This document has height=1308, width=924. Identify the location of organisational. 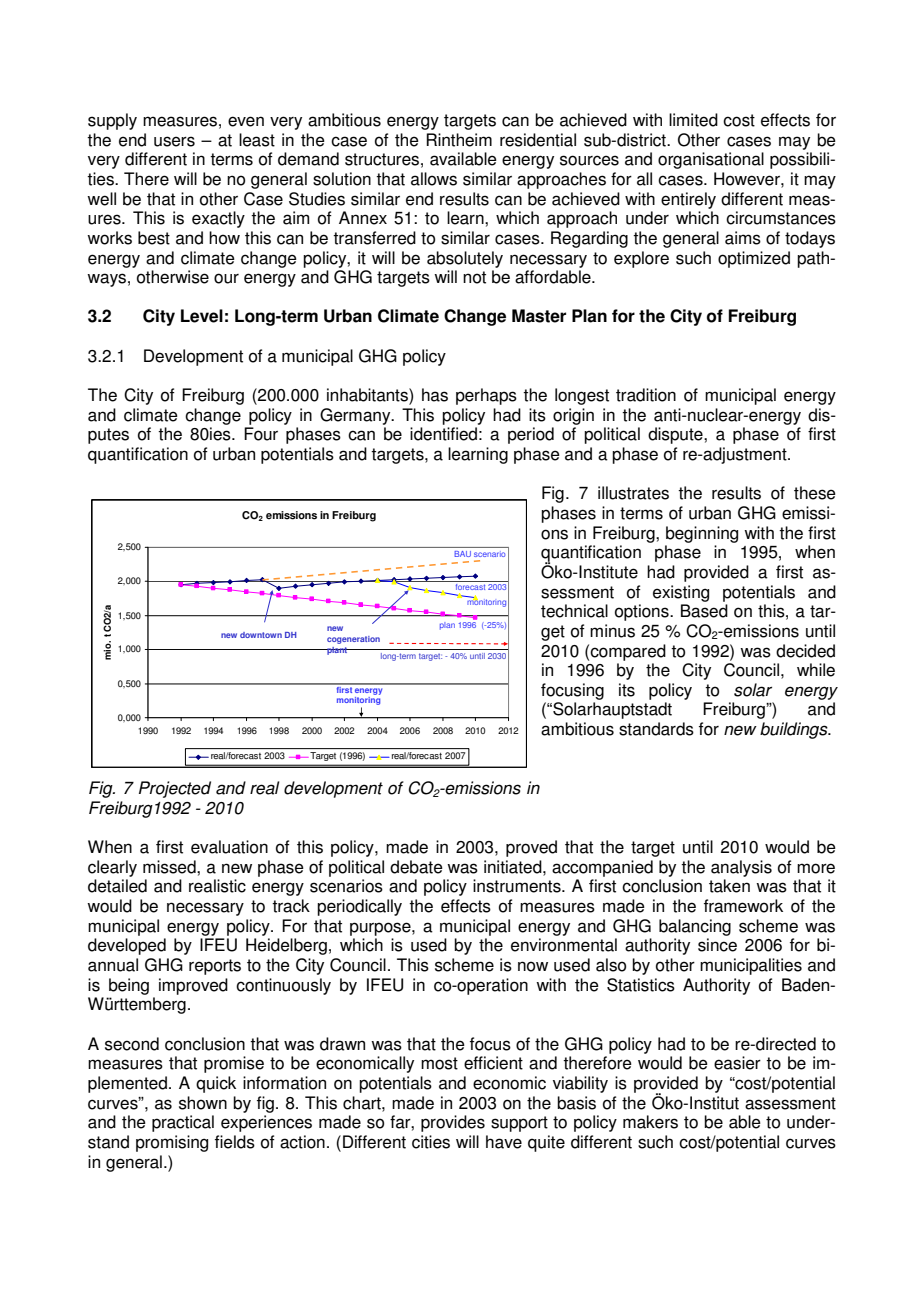
(711, 160).
